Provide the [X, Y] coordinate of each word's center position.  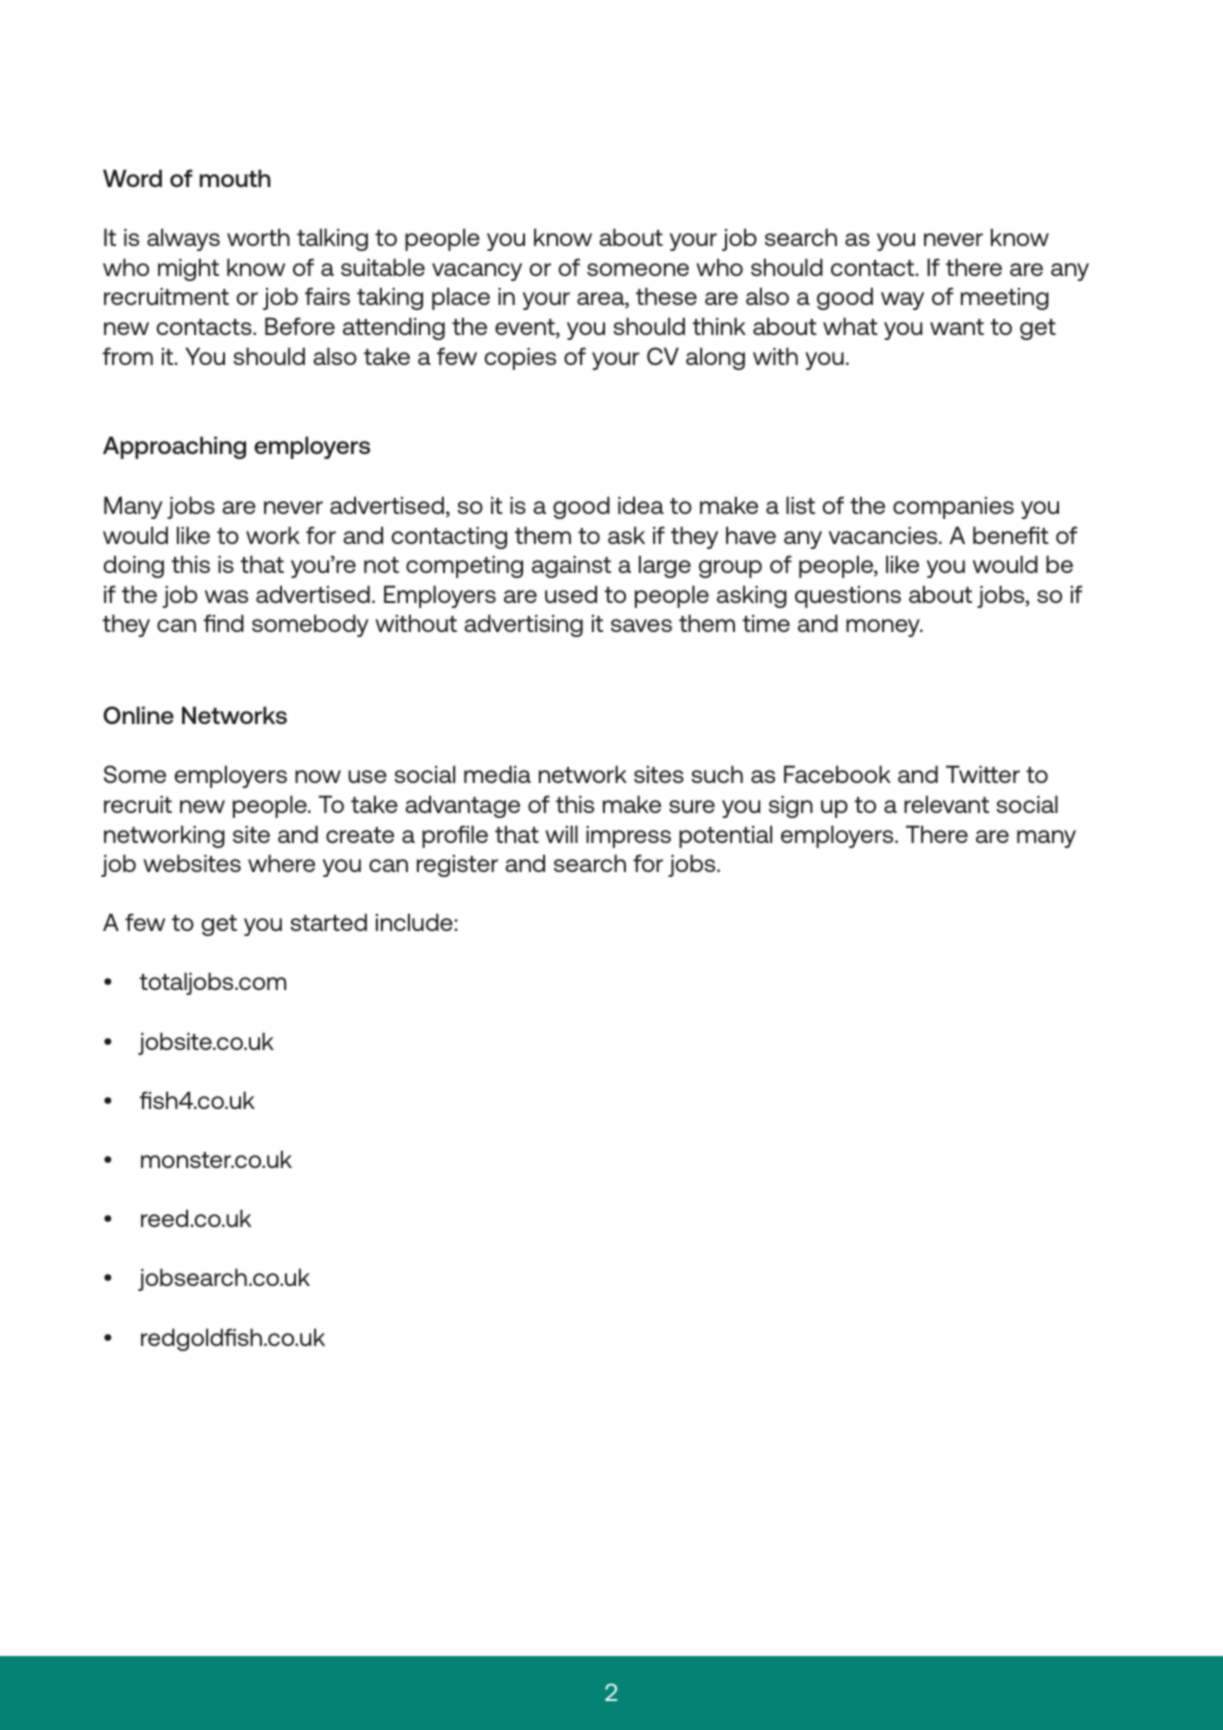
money [884, 628]
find [224, 623]
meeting [1005, 299]
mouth [235, 178]
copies [520, 359]
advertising [523, 625]
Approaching [174, 447]
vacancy [477, 272]
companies [953, 508]
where [281, 863]
